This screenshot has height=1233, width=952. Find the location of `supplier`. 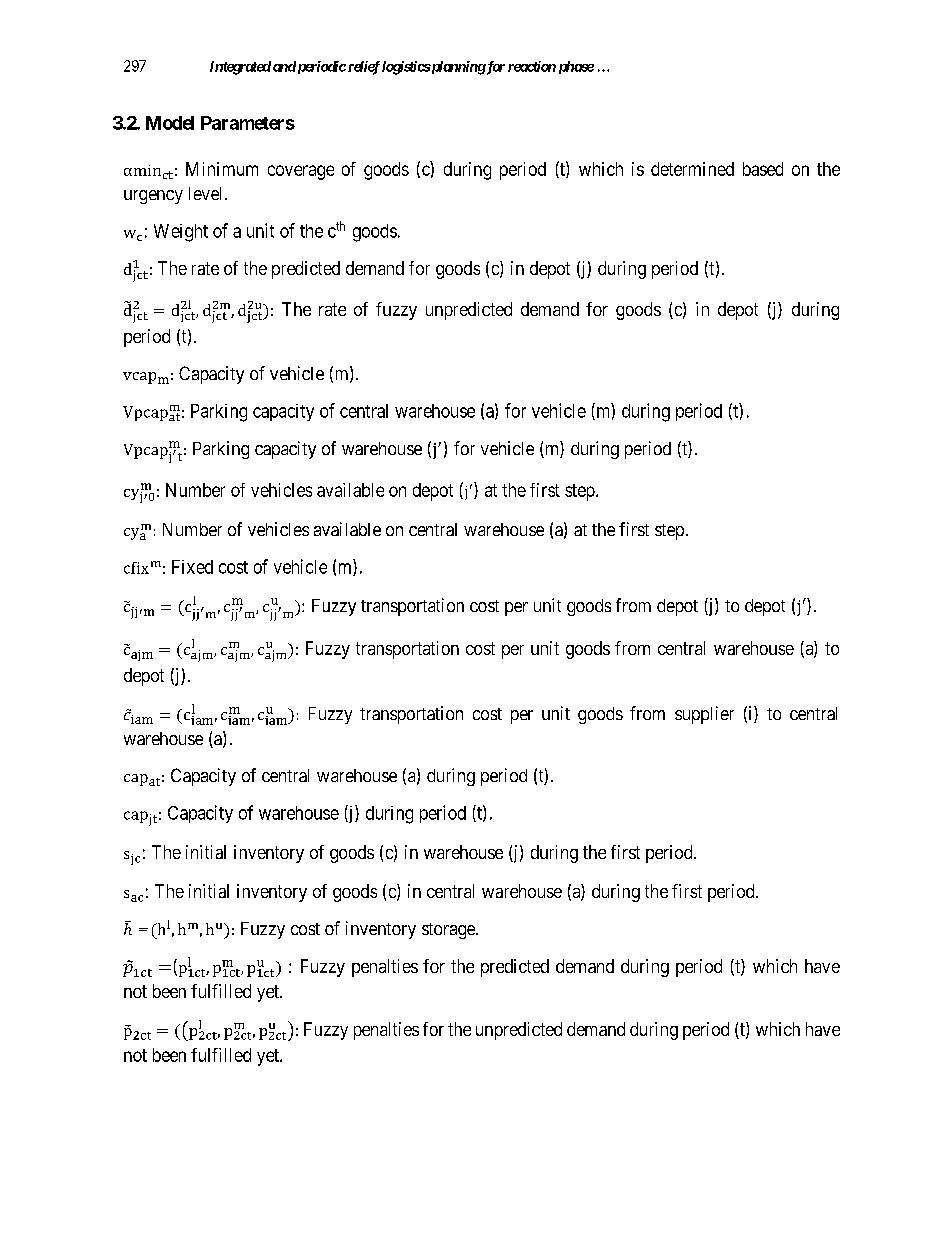

supplier is located at coordinates (704, 715).
